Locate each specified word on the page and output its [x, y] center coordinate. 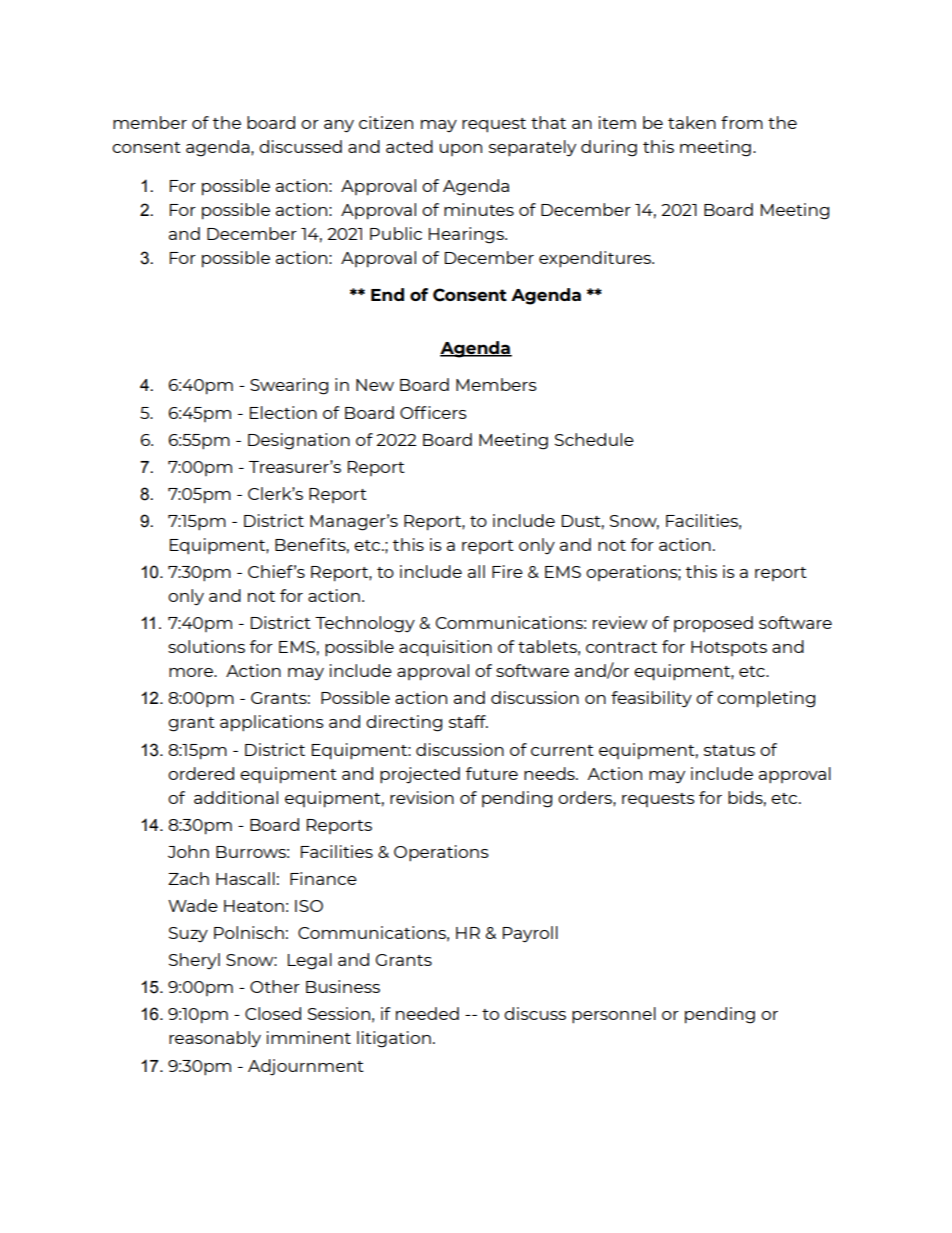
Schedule [594, 439]
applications [272, 723]
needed [427, 1013]
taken [692, 122]
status [729, 750]
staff [468, 721]
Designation [299, 441]
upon [461, 150]
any [339, 126]
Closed [273, 1013]
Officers [433, 412]
